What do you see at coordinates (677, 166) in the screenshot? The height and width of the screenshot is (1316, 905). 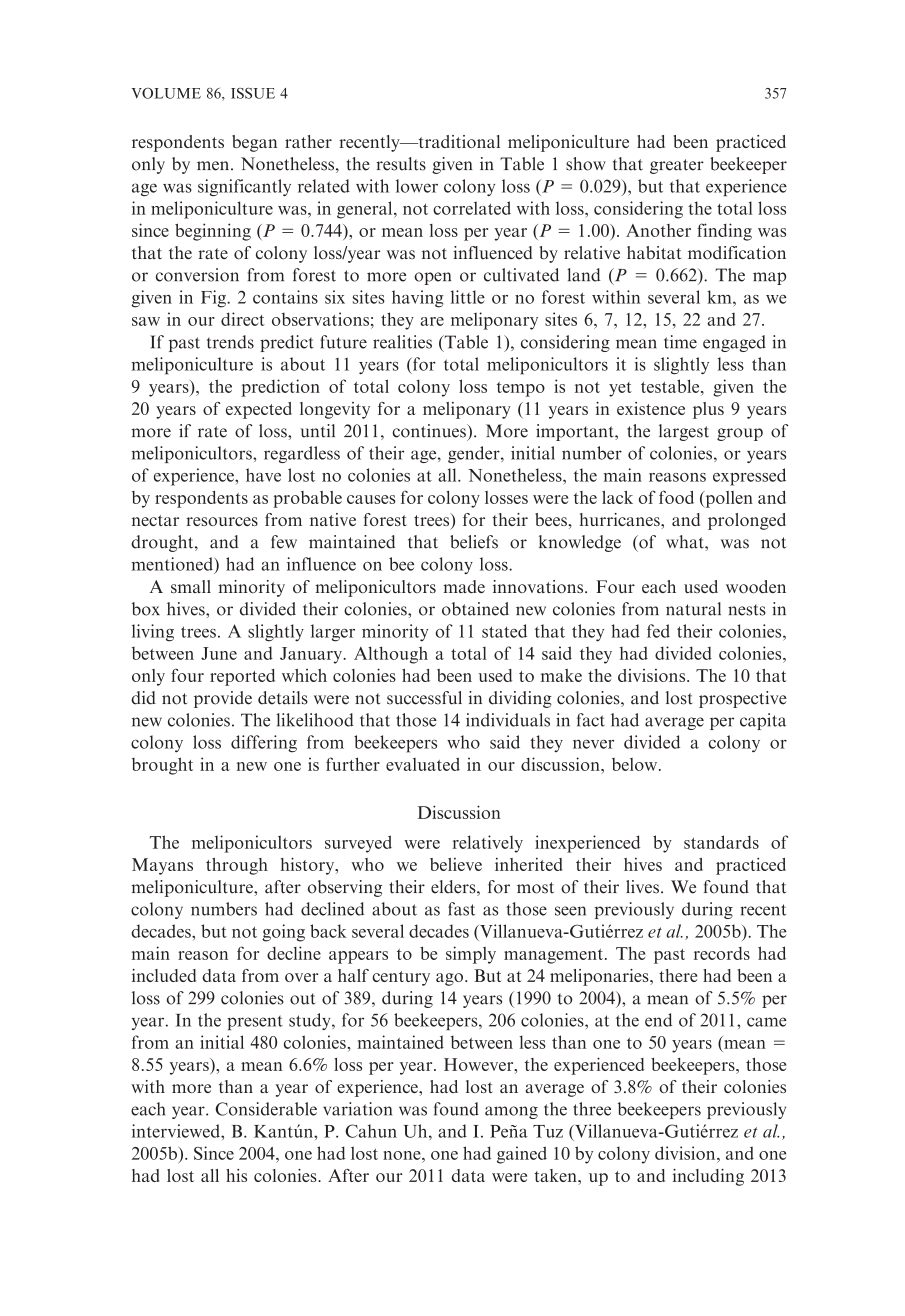 I see `greater` at bounding box center [677, 166].
